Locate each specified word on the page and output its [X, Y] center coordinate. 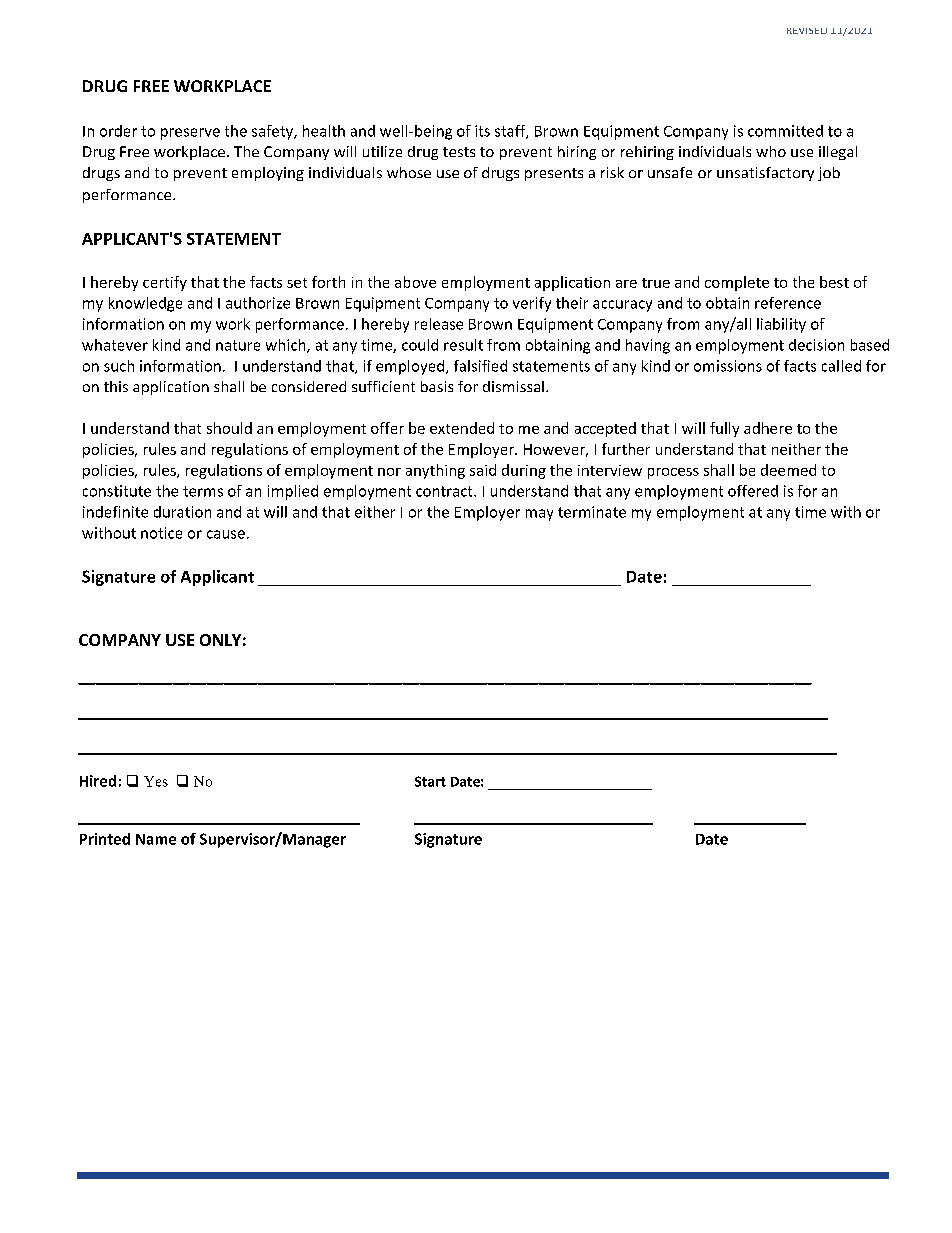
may [539, 515]
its [482, 131]
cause [226, 534]
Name [156, 839]
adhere [768, 428]
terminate [592, 512]
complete [737, 283]
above [415, 282]
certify [165, 283]
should [229, 428]
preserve [190, 134]
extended [462, 428]
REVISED [807, 31]
